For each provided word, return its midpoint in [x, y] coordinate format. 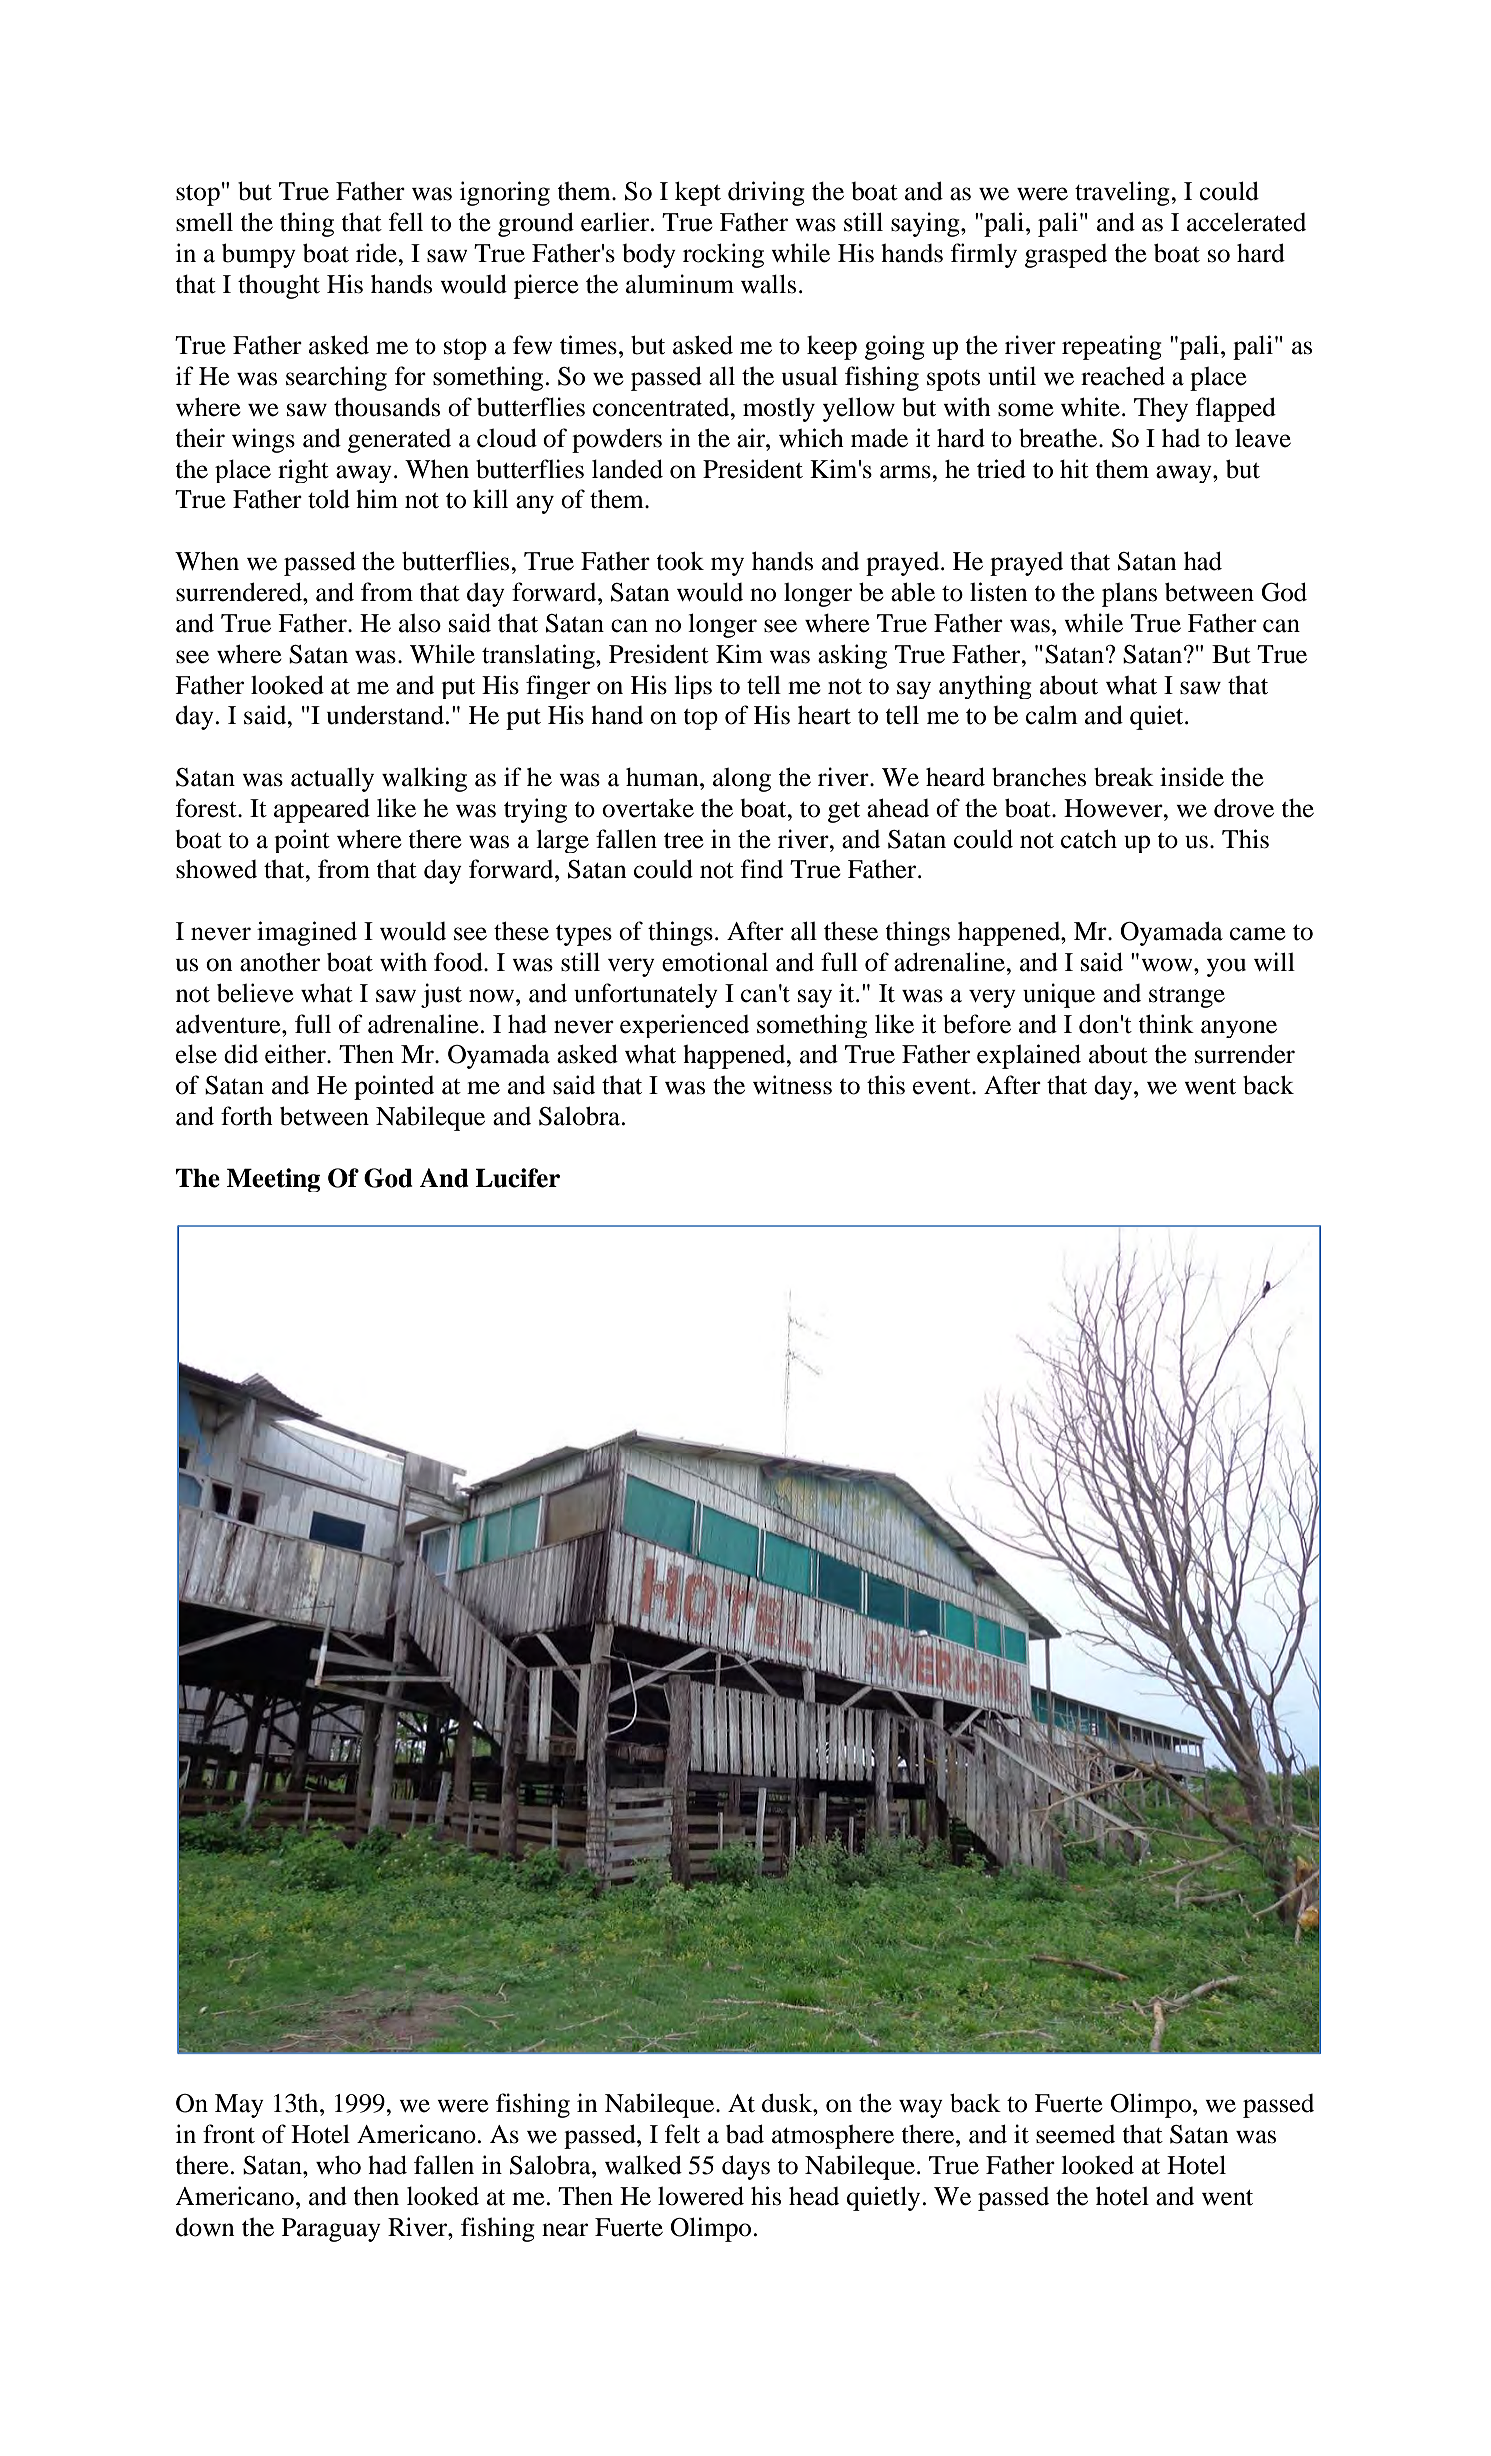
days [746, 2167]
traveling [1123, 193]
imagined [307, 933]
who [338, 2165]
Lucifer [517, 1178]
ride [378, 253]
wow [1168, 965]
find [762, 869]
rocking [723, 255]
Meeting [273, 1180]
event [943, 1087]
